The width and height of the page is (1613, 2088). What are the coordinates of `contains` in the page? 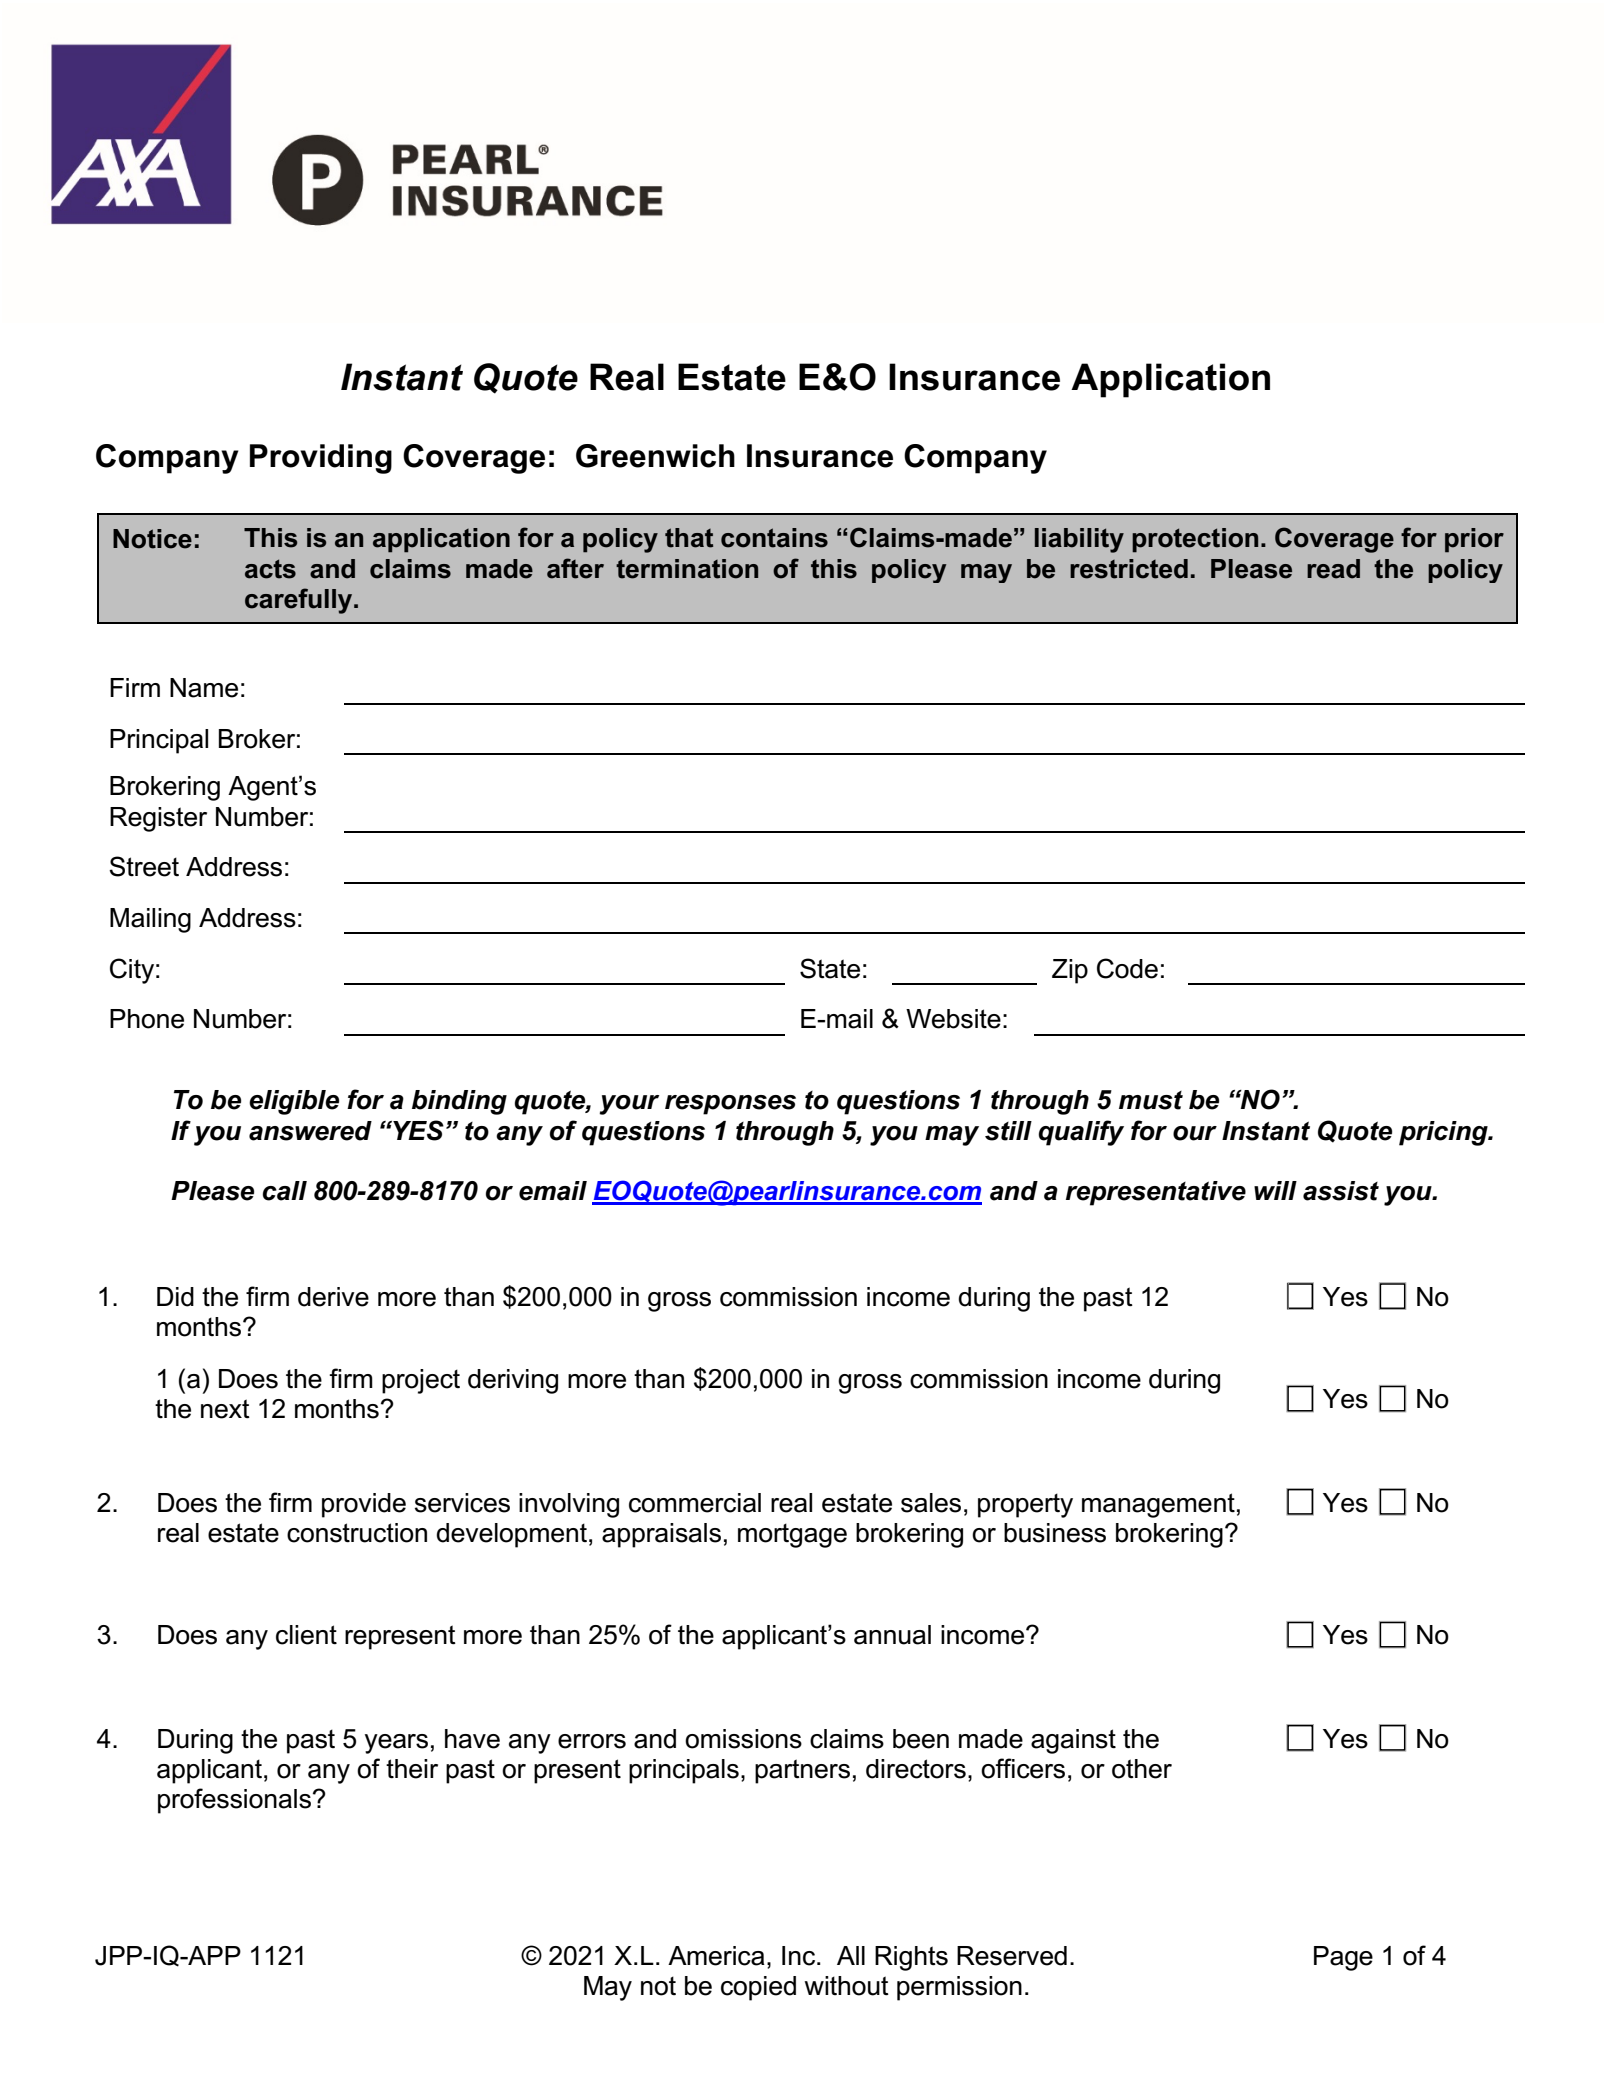 It's located at (774, 538).
